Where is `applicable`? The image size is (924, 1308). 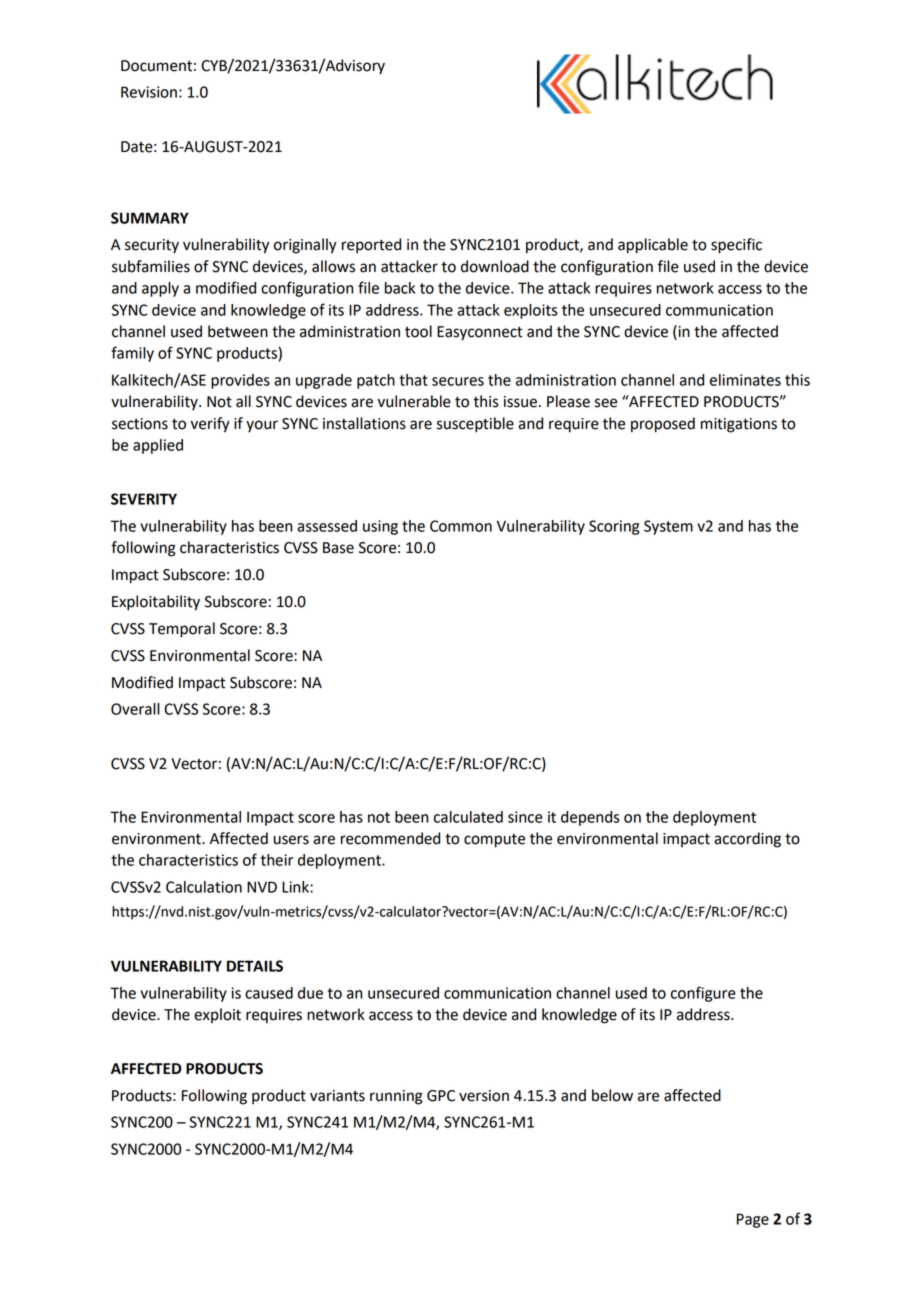
applicable is located at coordinates (653, 246).
